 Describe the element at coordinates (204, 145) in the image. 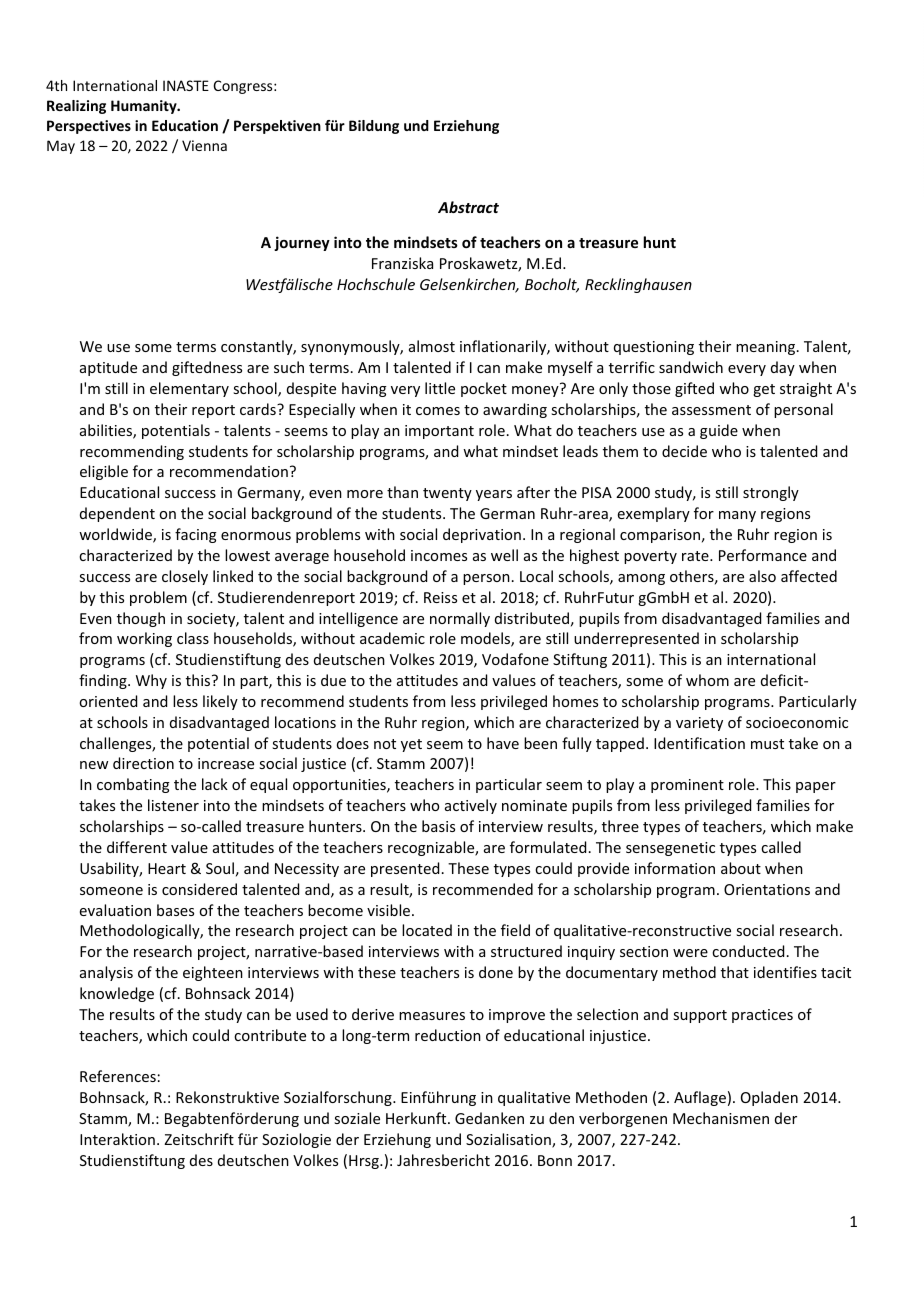

I see `Vienna` at that location.
